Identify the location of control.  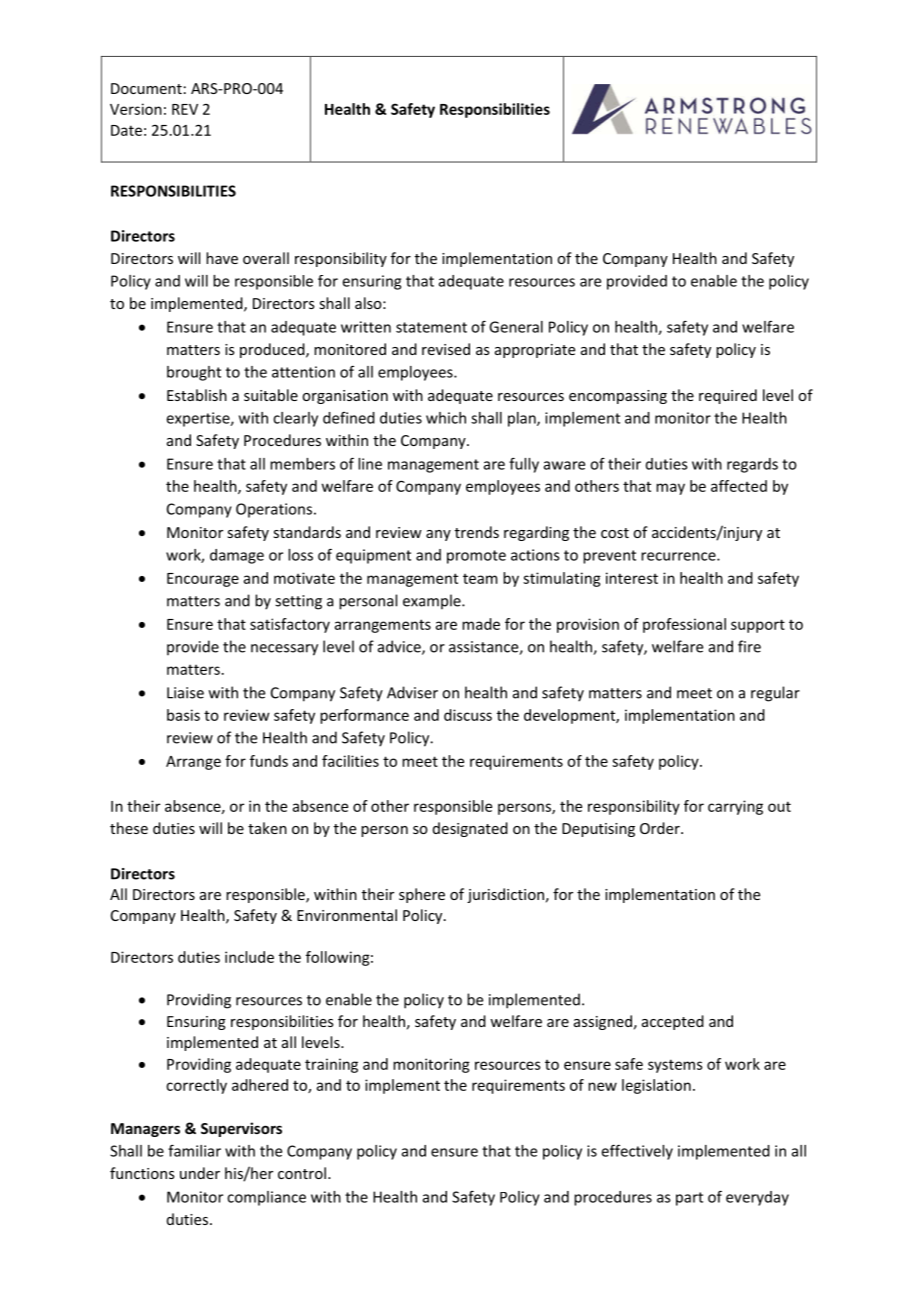
(302, 1173).
